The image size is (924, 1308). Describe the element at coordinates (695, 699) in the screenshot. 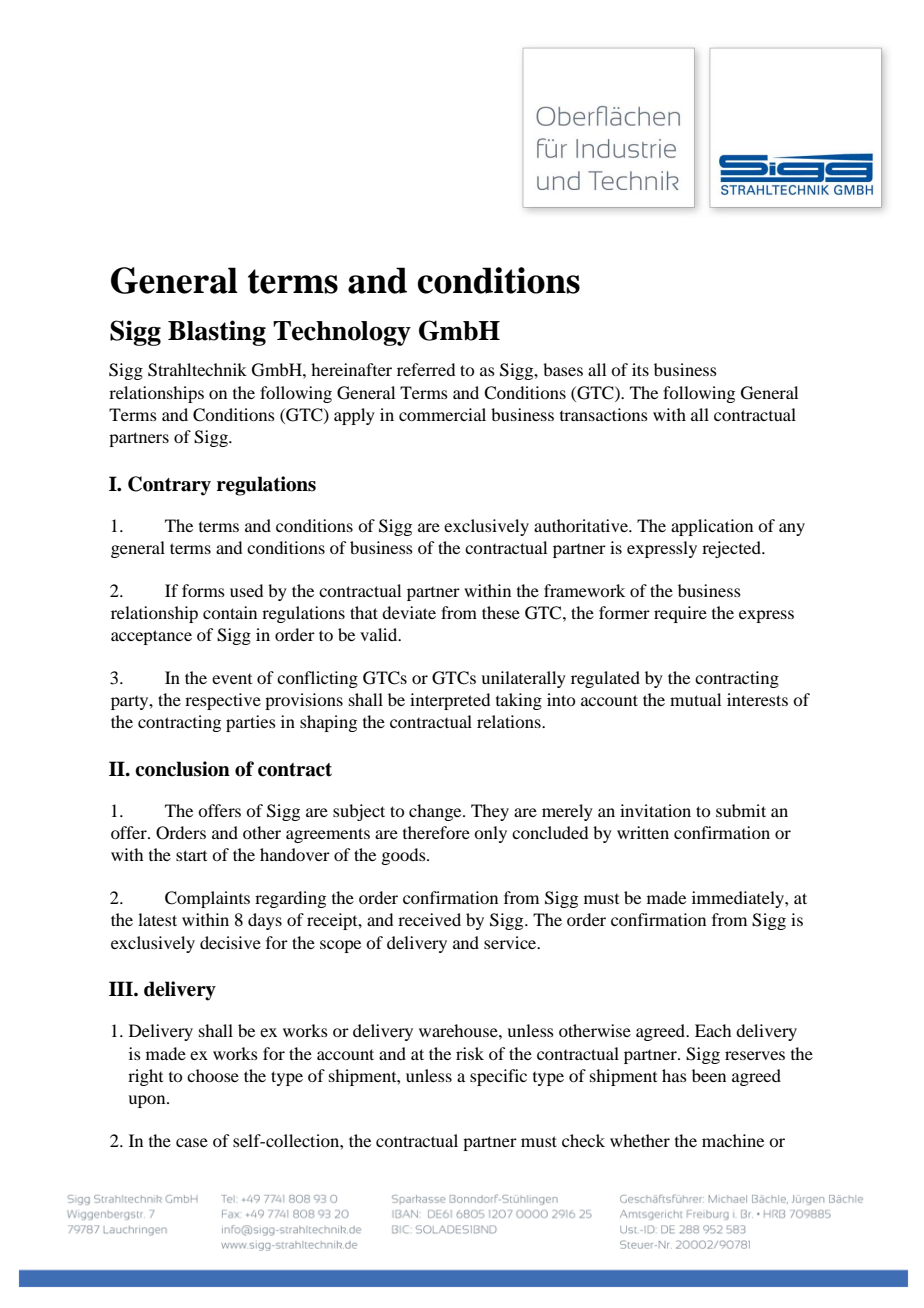

I see `mutual` at that location.
